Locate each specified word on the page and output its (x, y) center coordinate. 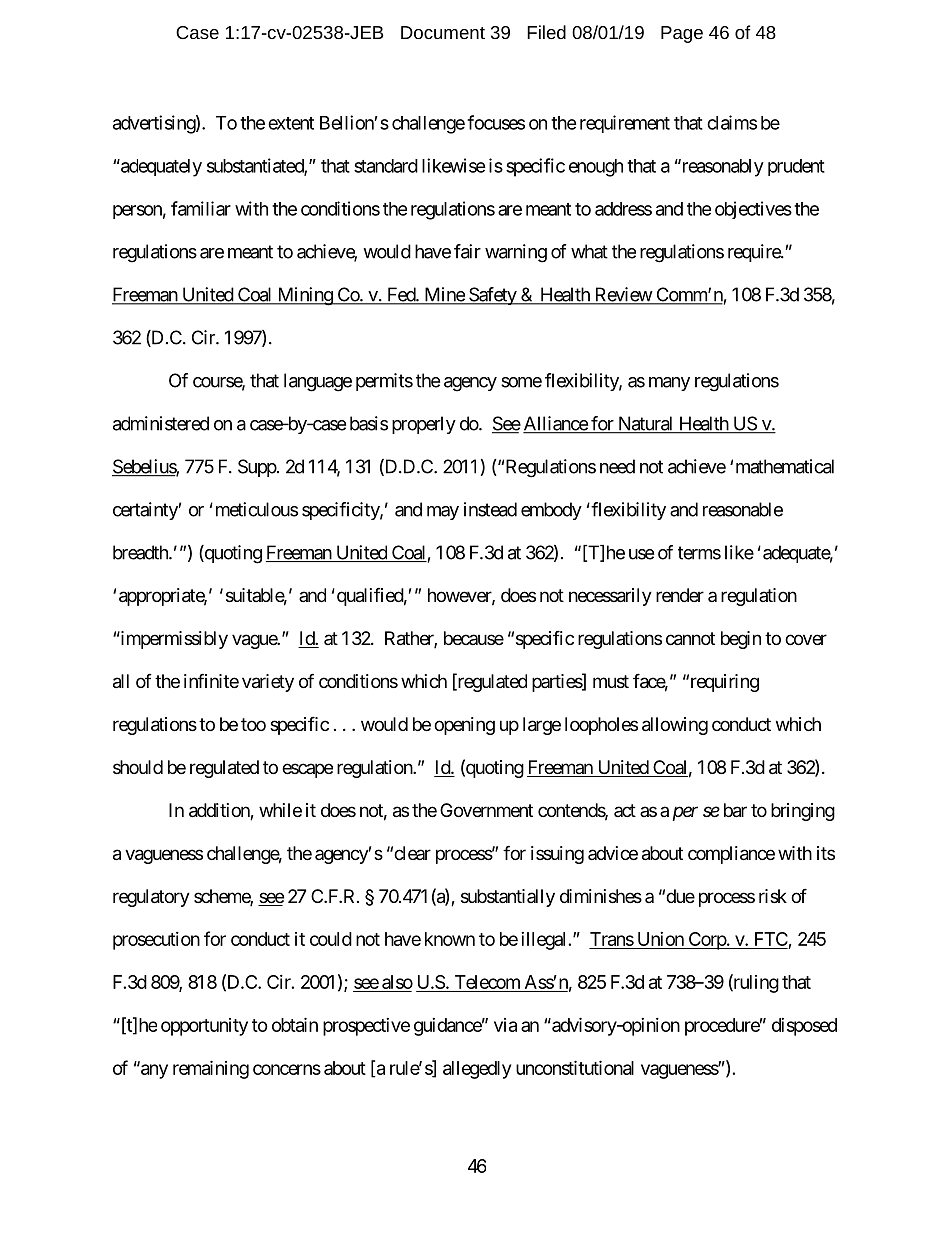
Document (443, 32)
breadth (141, 552)
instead (490, 509)
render (680, 595)
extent (291, 123)
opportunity (204, 1027)
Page (682, 34)
